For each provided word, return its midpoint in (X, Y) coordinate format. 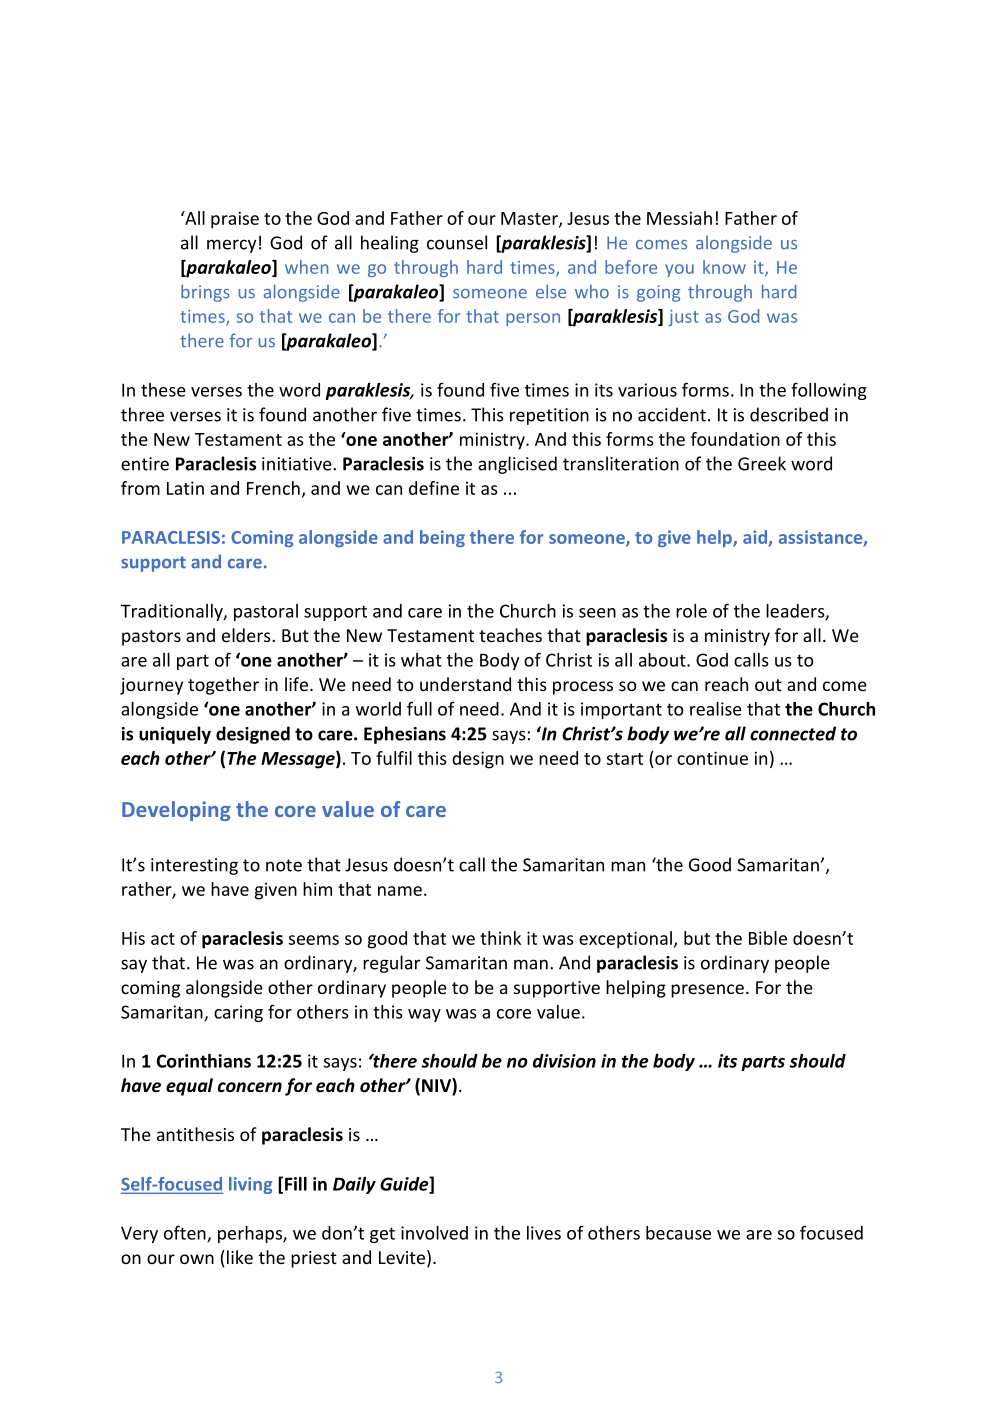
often (186, 1233)
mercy (231, 246)
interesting (194, 866)
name (400, 891)
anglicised (517, 465)
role (691, 611)
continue (712, 758)
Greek (762, 463)
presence (707, 991)
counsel (457, 242)
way (424, 1015)
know (724, 267)
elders (247, 635)
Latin (185, 488)
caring (238, 1013)
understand (465, 684)
